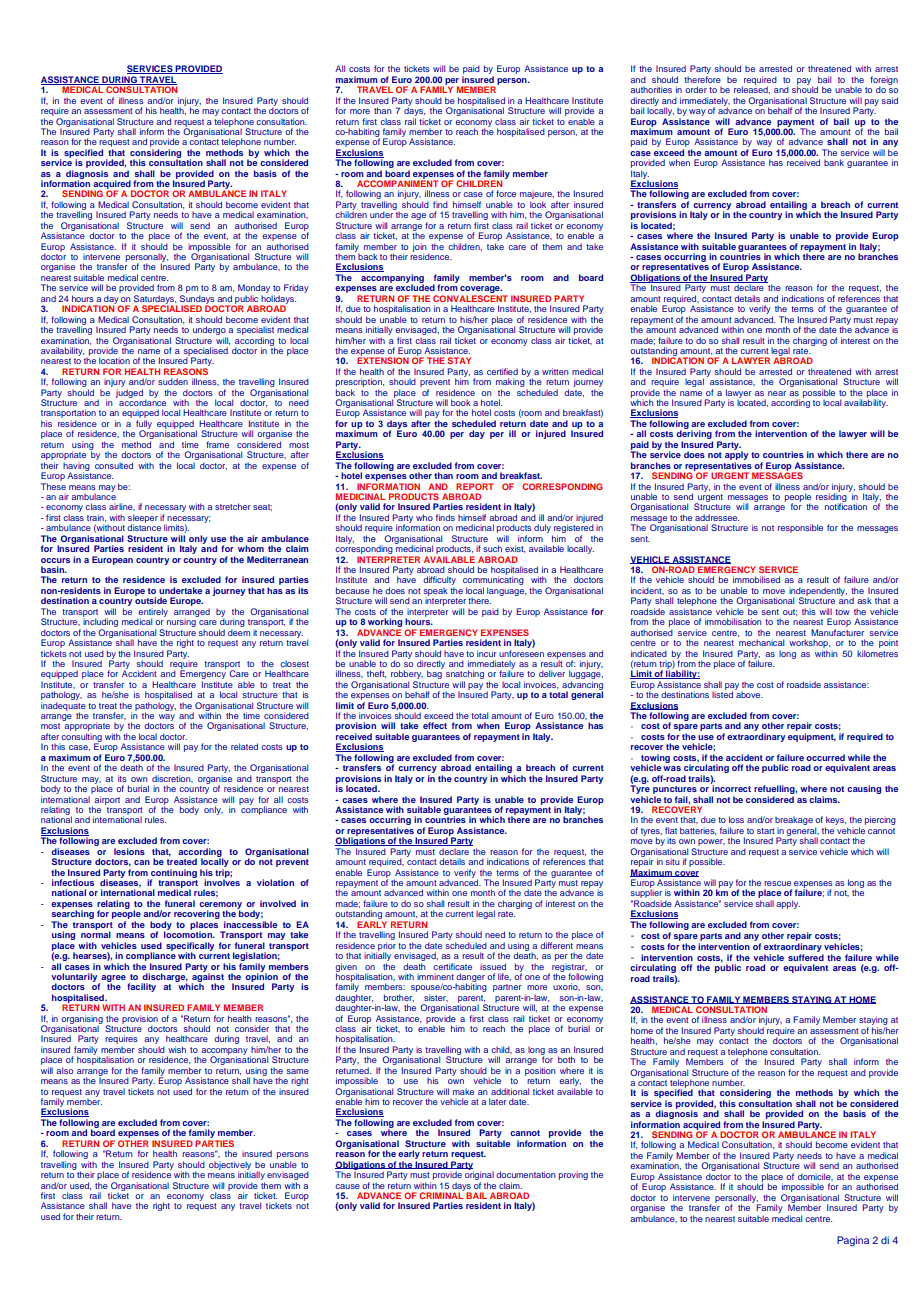 The image size is (924, 1308). What do you see at coordinates (506, 193) in the screenshot?
I see `force` at bounding box center [506, 193].
